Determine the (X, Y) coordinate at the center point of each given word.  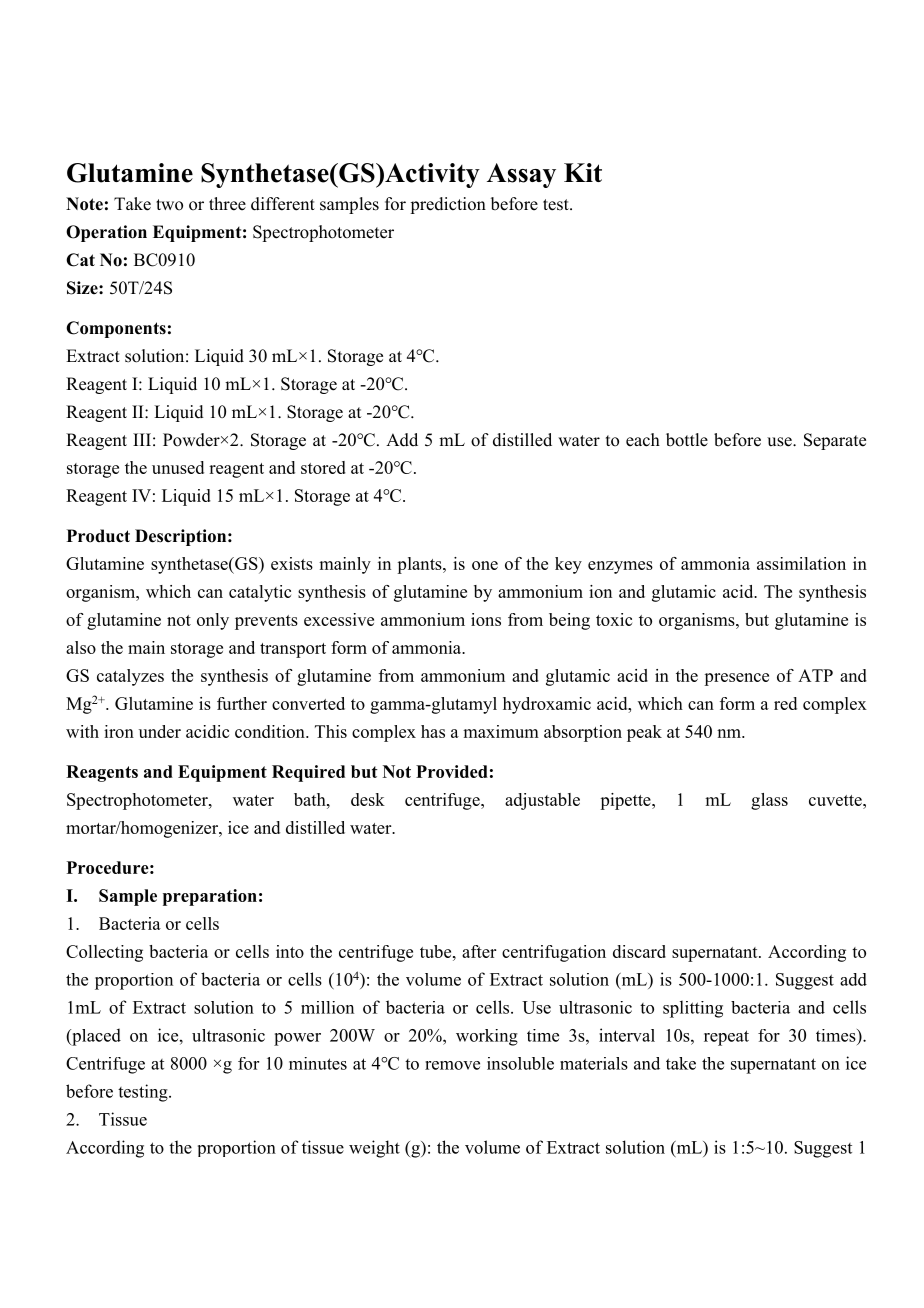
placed (95, 1037)
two (169, 205)
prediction (448, 205)
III (142, 439)
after (479, 951)
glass (769, 801)
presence (736, 679)
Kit (583, 172)
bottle (687, 440)
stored (323, 467)
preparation (210, 897)
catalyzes (130, 677)
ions (486, 619)
